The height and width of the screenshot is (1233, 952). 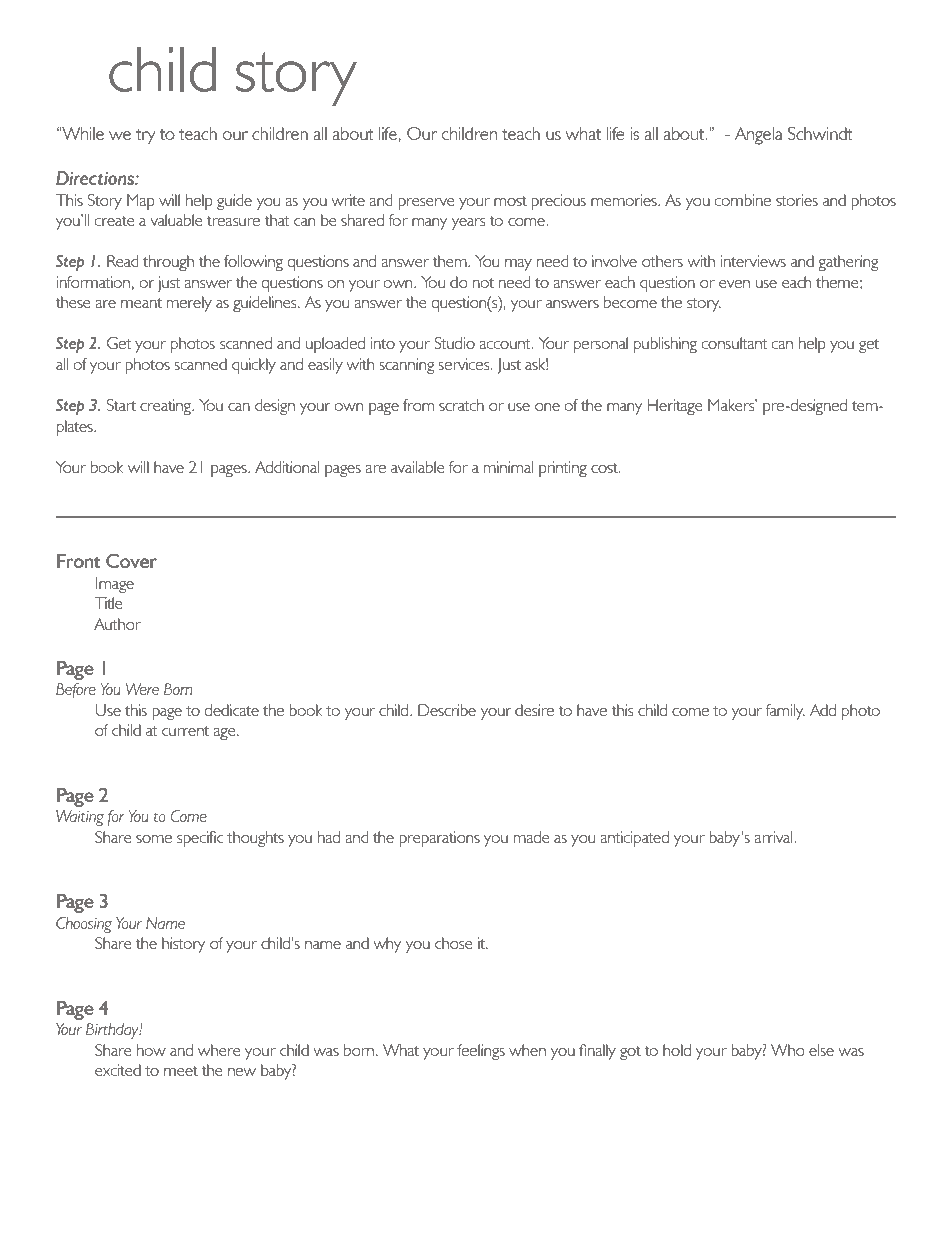 What do you see at coordinates (108, 603) in the screenshot?
I see `Title` at bounding box center [108, 603].
